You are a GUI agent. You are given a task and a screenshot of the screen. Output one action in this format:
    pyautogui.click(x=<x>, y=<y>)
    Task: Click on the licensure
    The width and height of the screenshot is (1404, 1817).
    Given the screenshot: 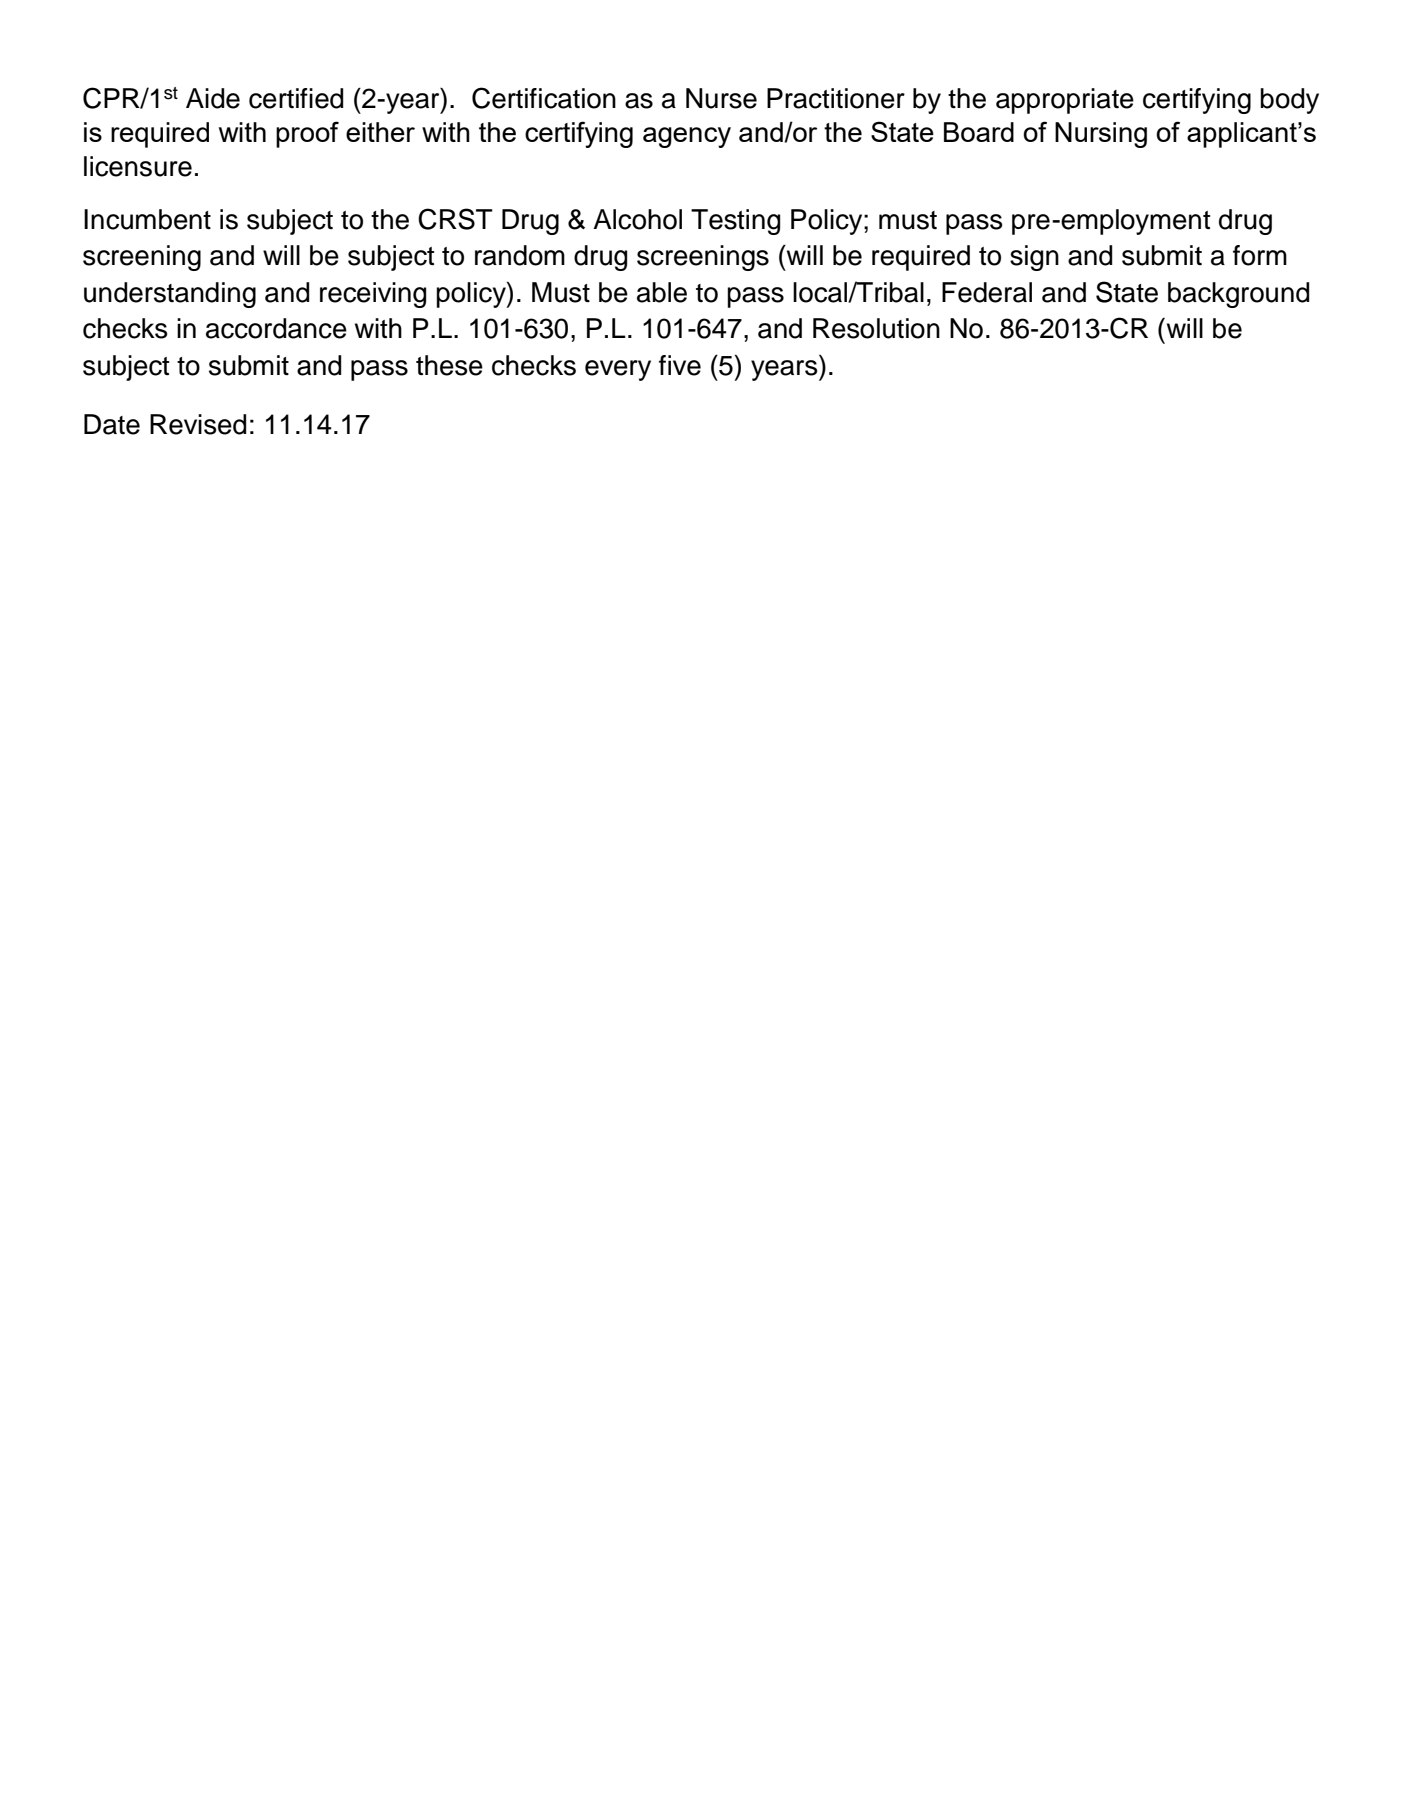 What is the action you would take?
    pyautogui.click(x=138, y=166)
